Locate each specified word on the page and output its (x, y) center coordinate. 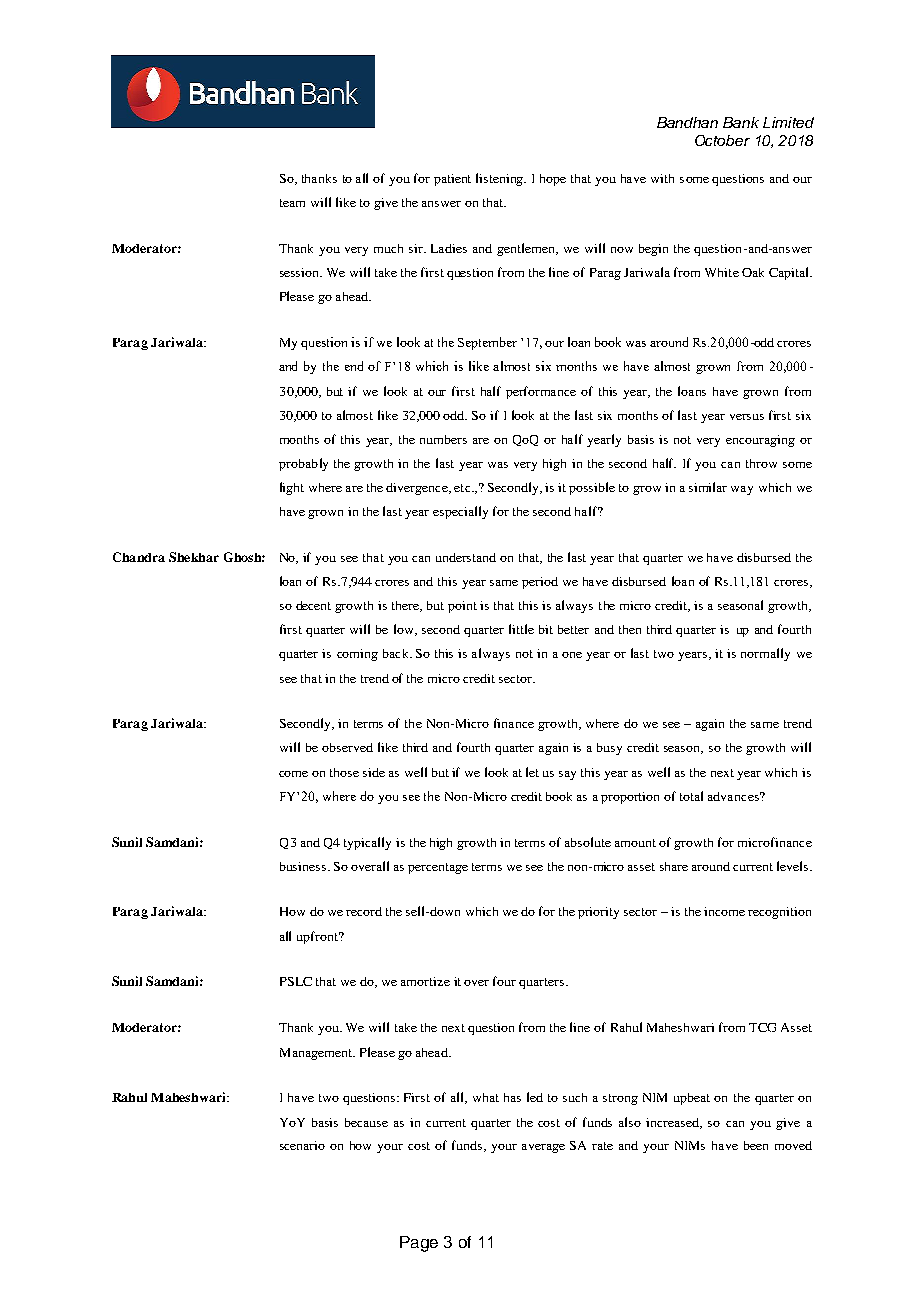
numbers (443, 439)
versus (747, 417)
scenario (302, 1145)
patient (452, 180)
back (397, 653)
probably (303, 464)
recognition (779, 913)
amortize (425, 981)
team (292, 203)
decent (313, 605)
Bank (741, 122)
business (303, 866)
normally (765, 654)
